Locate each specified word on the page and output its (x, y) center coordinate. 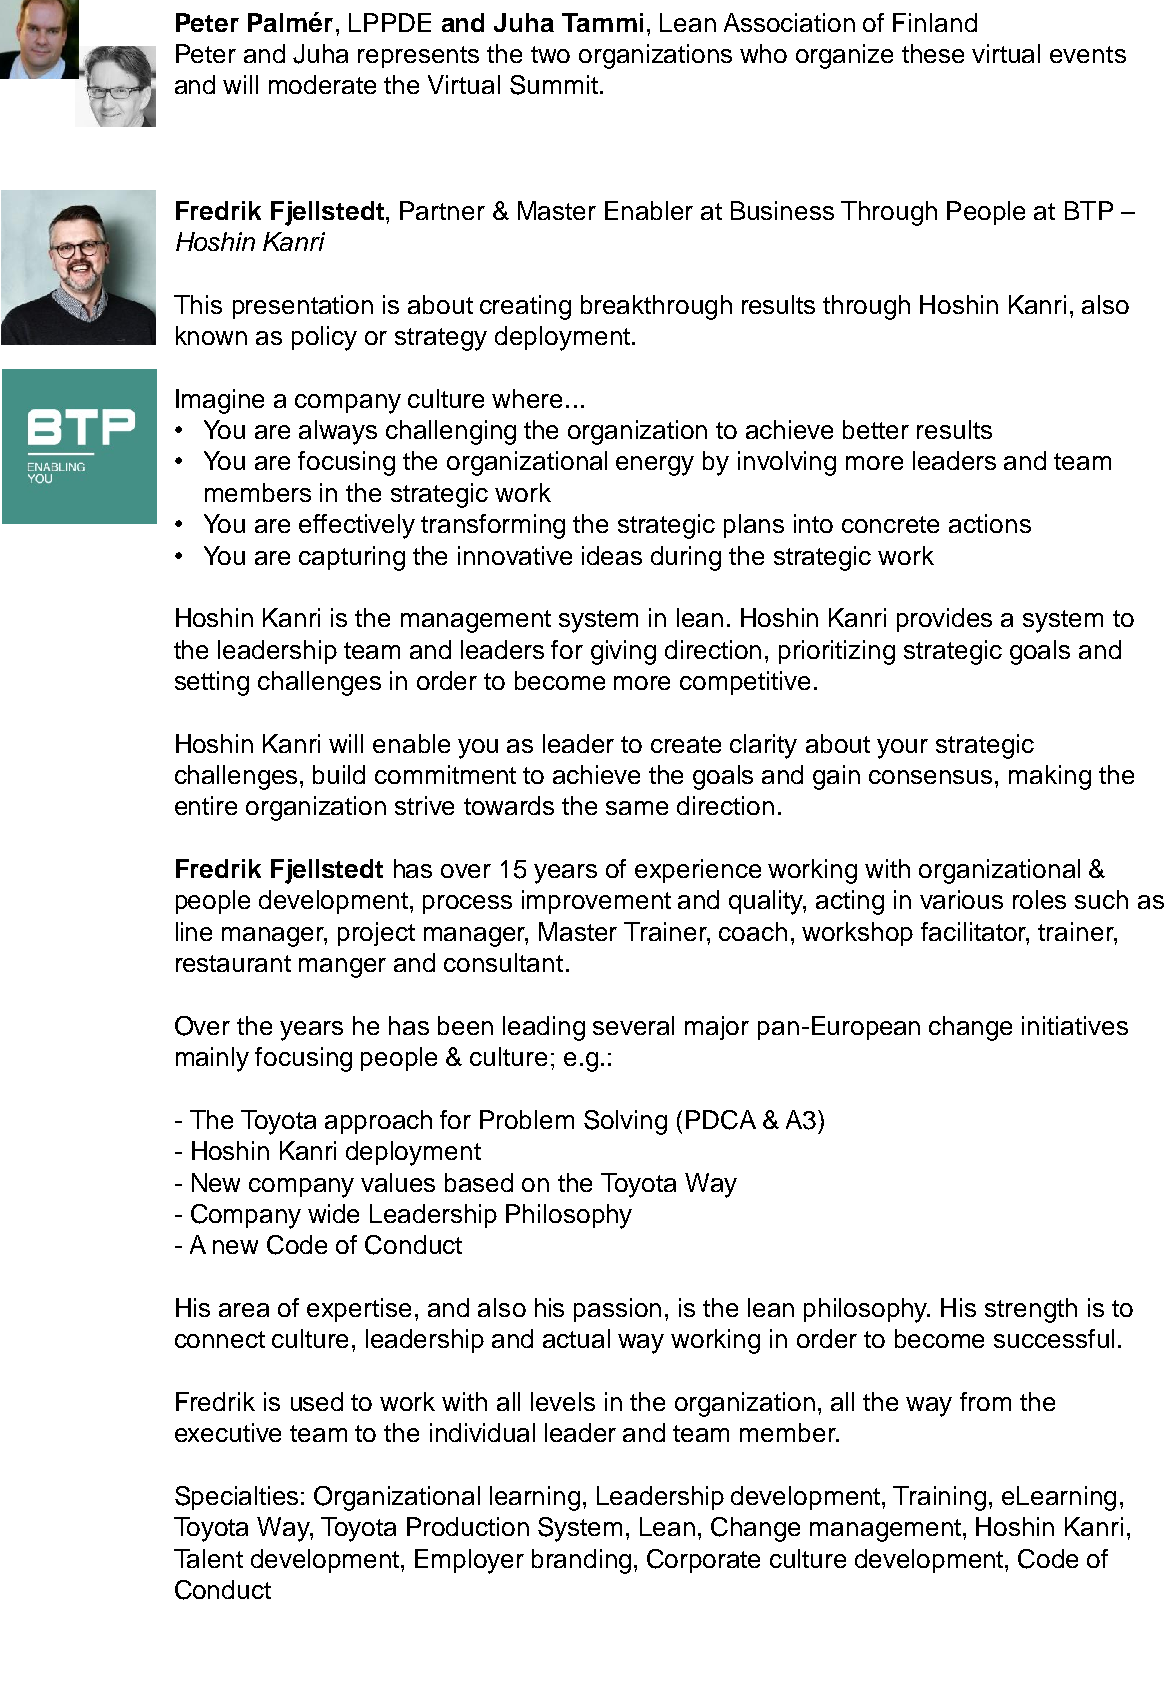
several (633, 1025)
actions (990, 523)
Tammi (602, 22)
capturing (352, 558)
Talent (208, 1558)
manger (342, 968)
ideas (612, 555)
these (933, 53)
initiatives (1075, 1025)
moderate (322, 84)
